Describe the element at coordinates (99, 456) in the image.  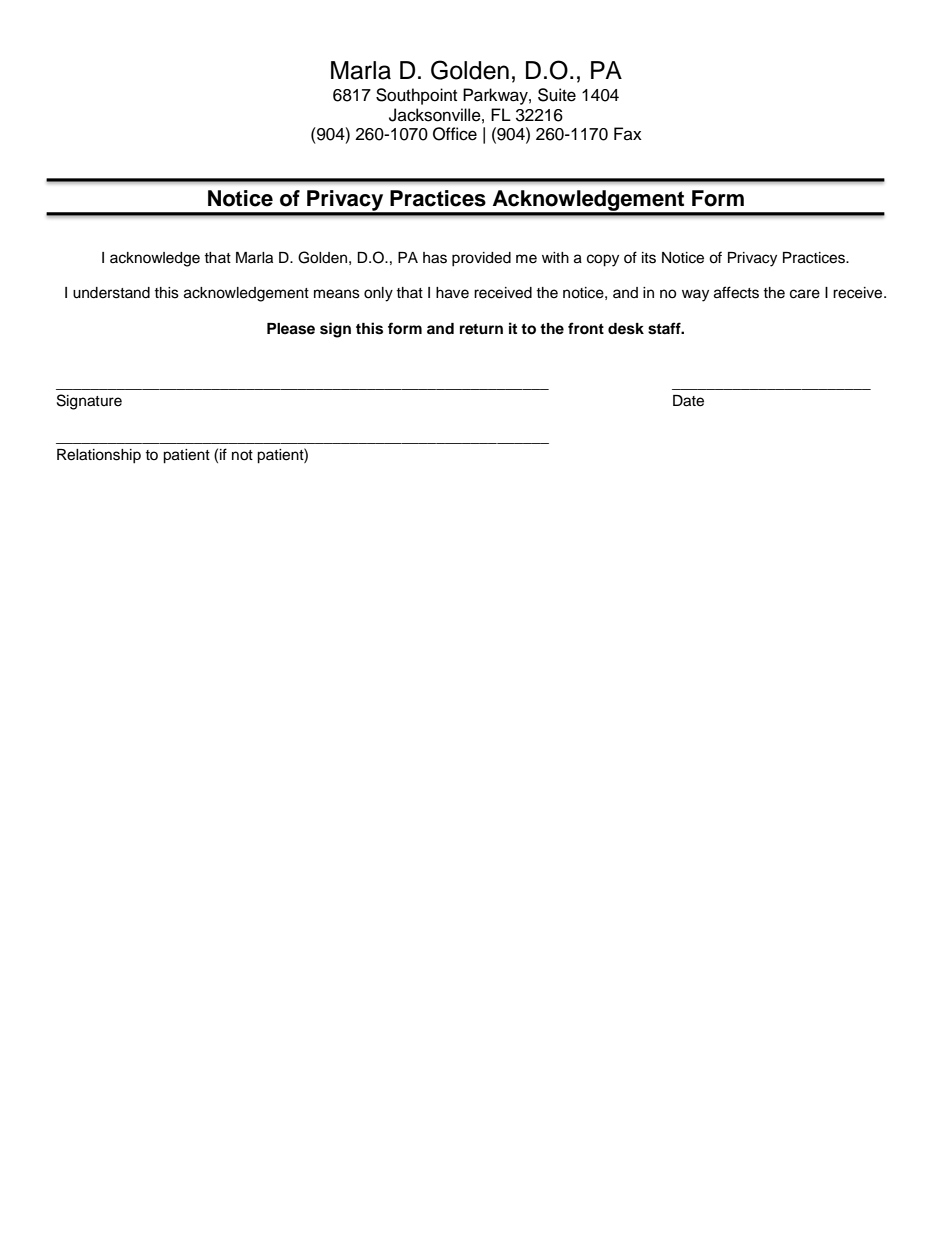
I see `Relationship` at that location.
